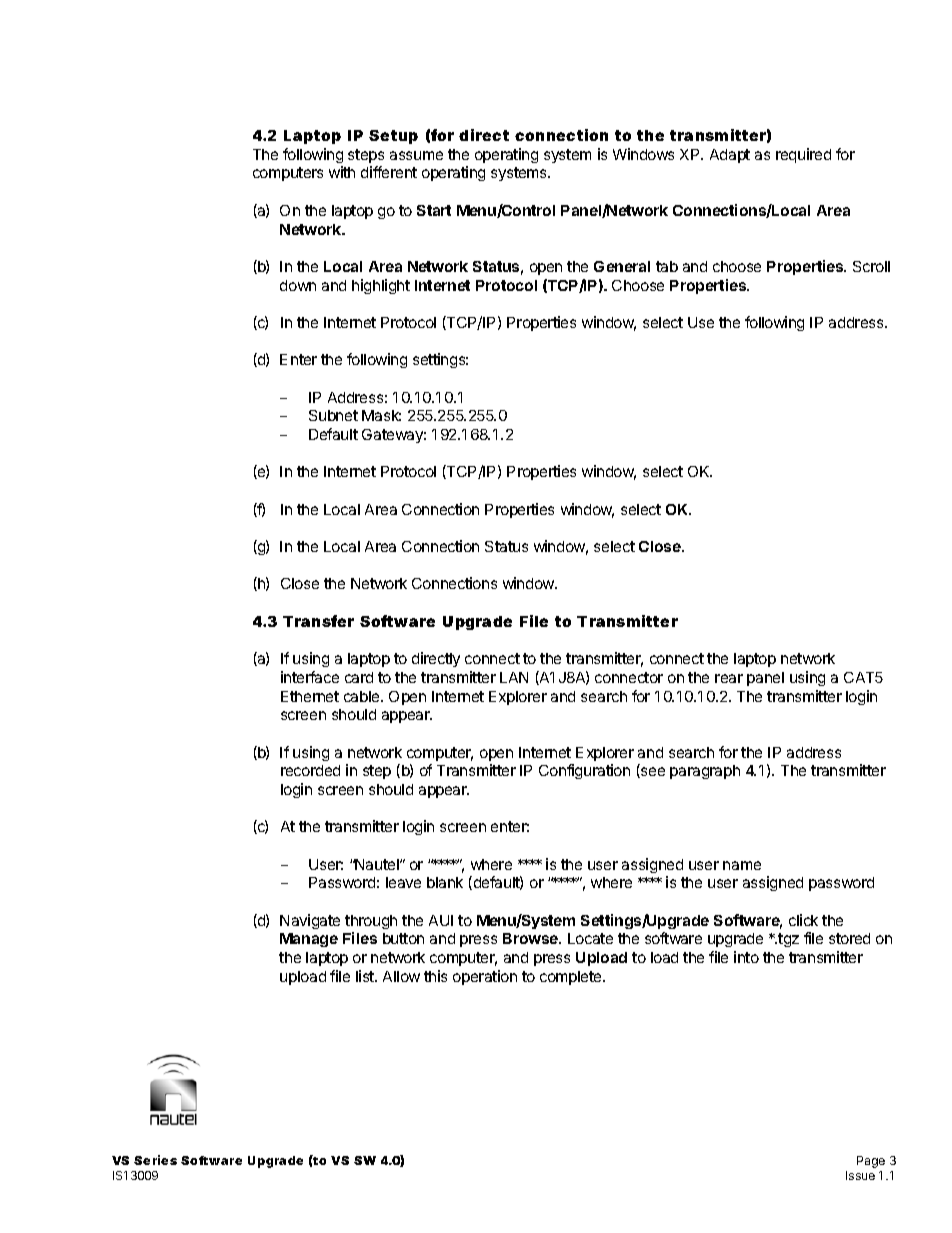  What do you see at coordinates (416, 155) in the page?
I see `assume` at bounding box center [416, 155].
